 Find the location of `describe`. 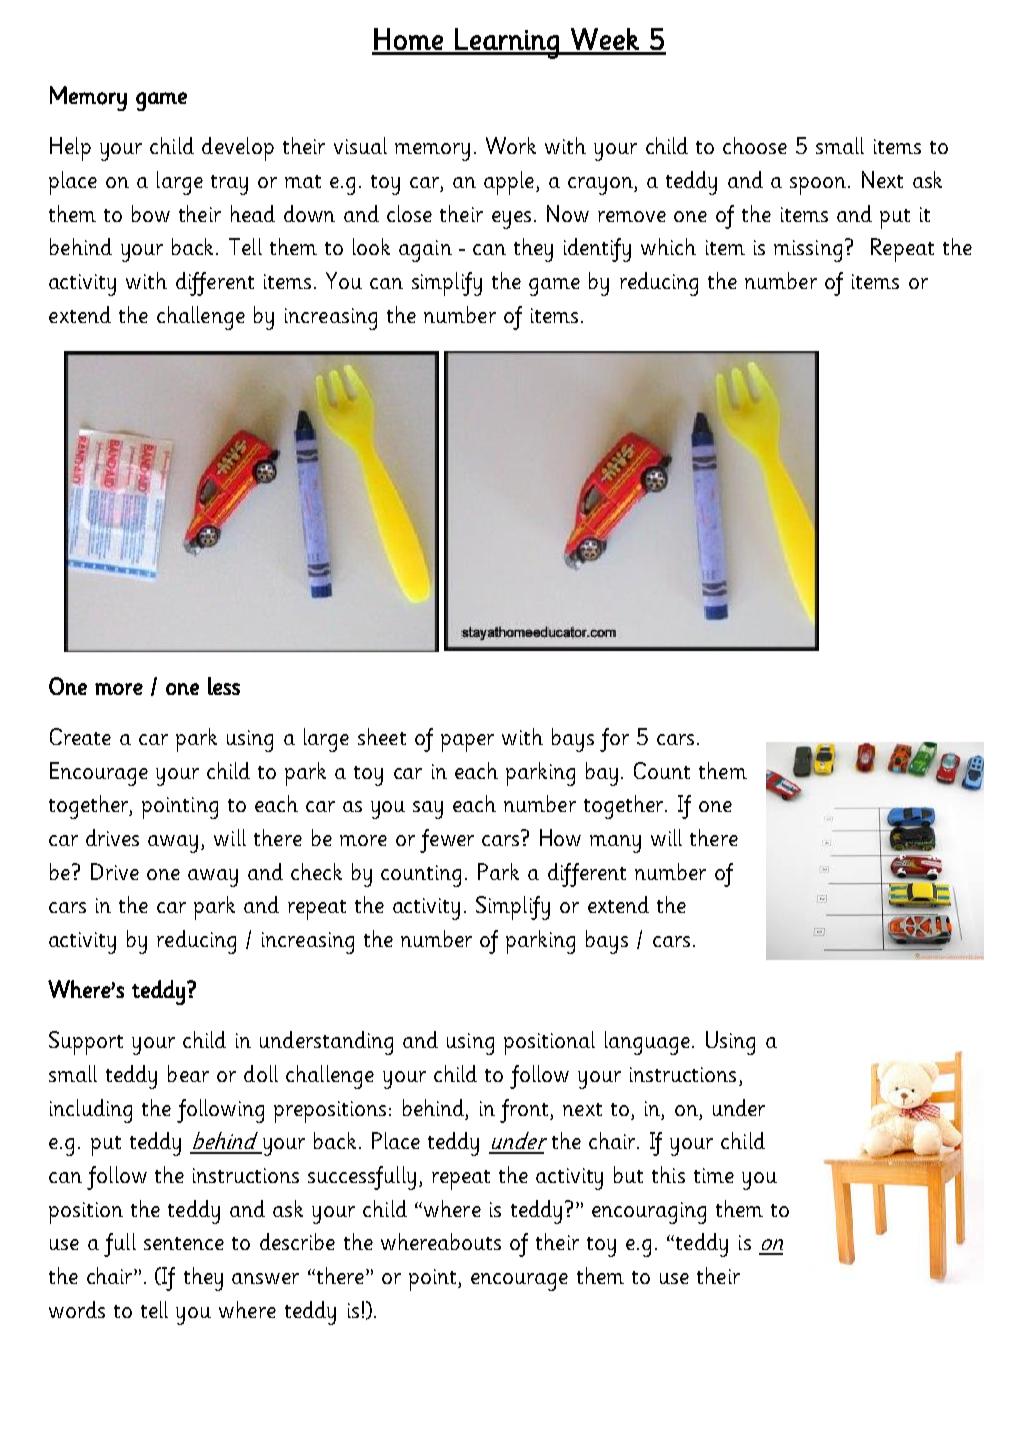

describe is located at coordinates (297, 1241).
